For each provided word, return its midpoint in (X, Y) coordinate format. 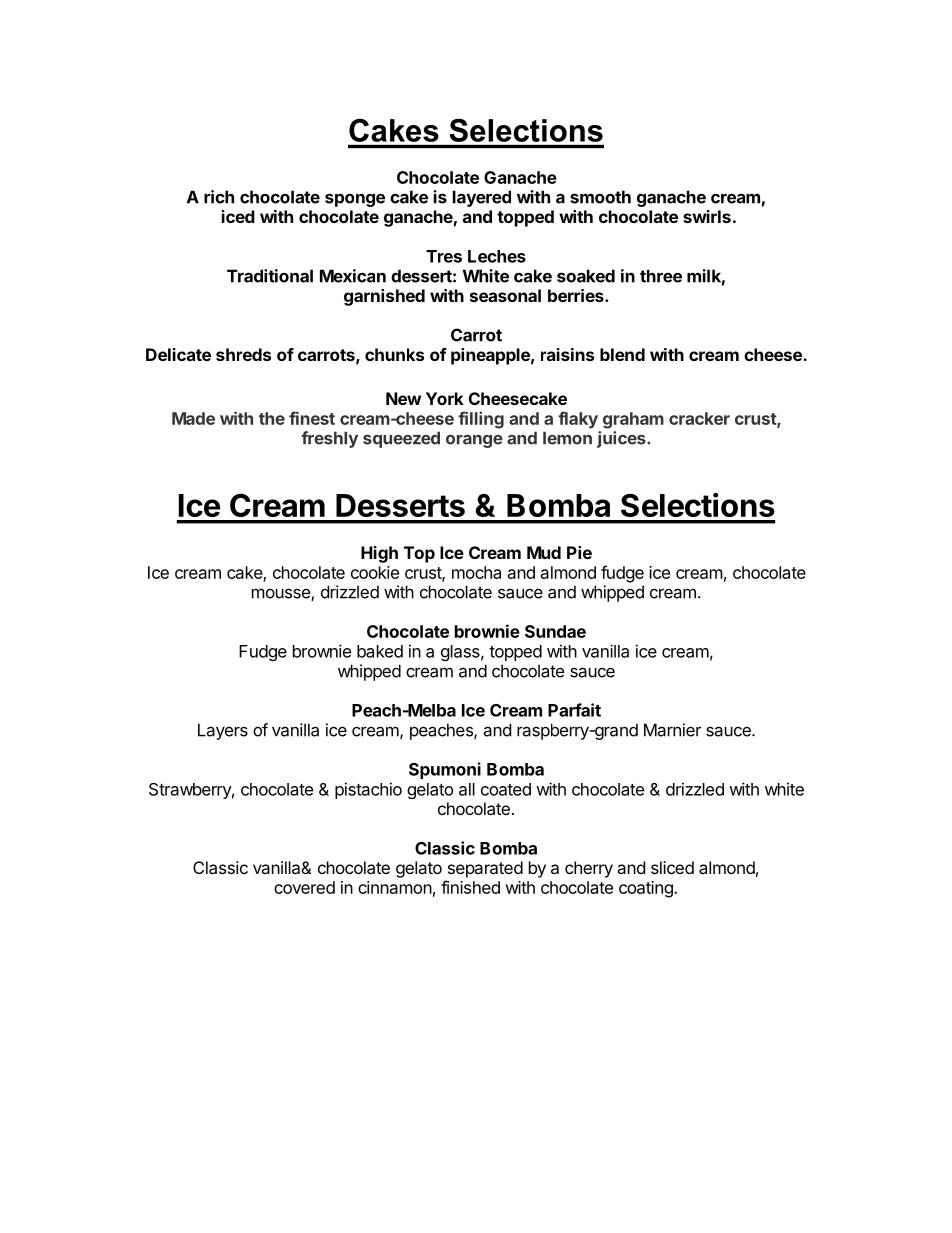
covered (304, 887)
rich (219, 197)
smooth (600, 197)
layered (482, 198)
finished (470, 887)
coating (647, 889)
